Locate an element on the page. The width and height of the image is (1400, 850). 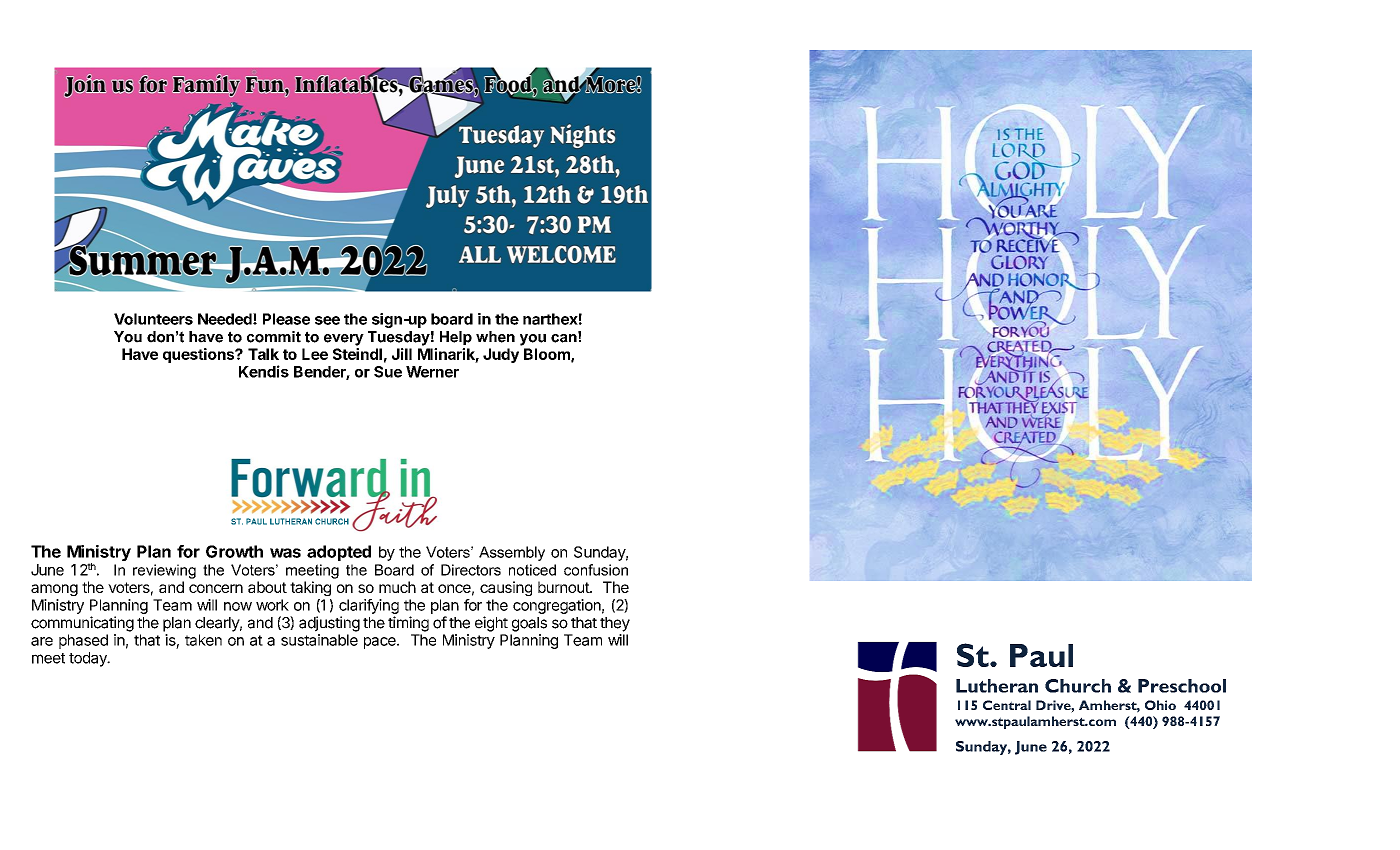
Growth is located at coordinates (234, 551).
